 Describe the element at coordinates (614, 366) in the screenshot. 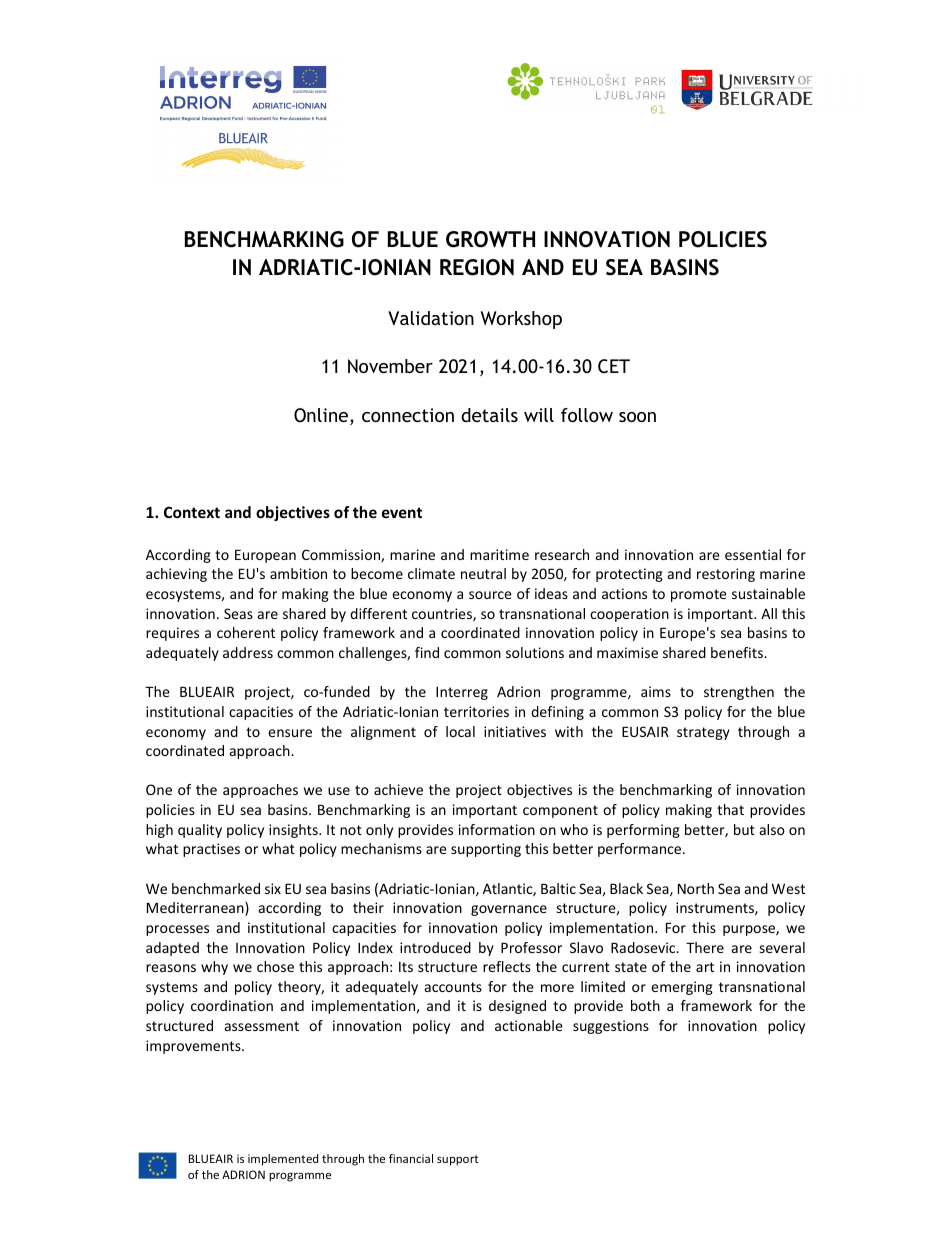

I see `CET` at that location.
